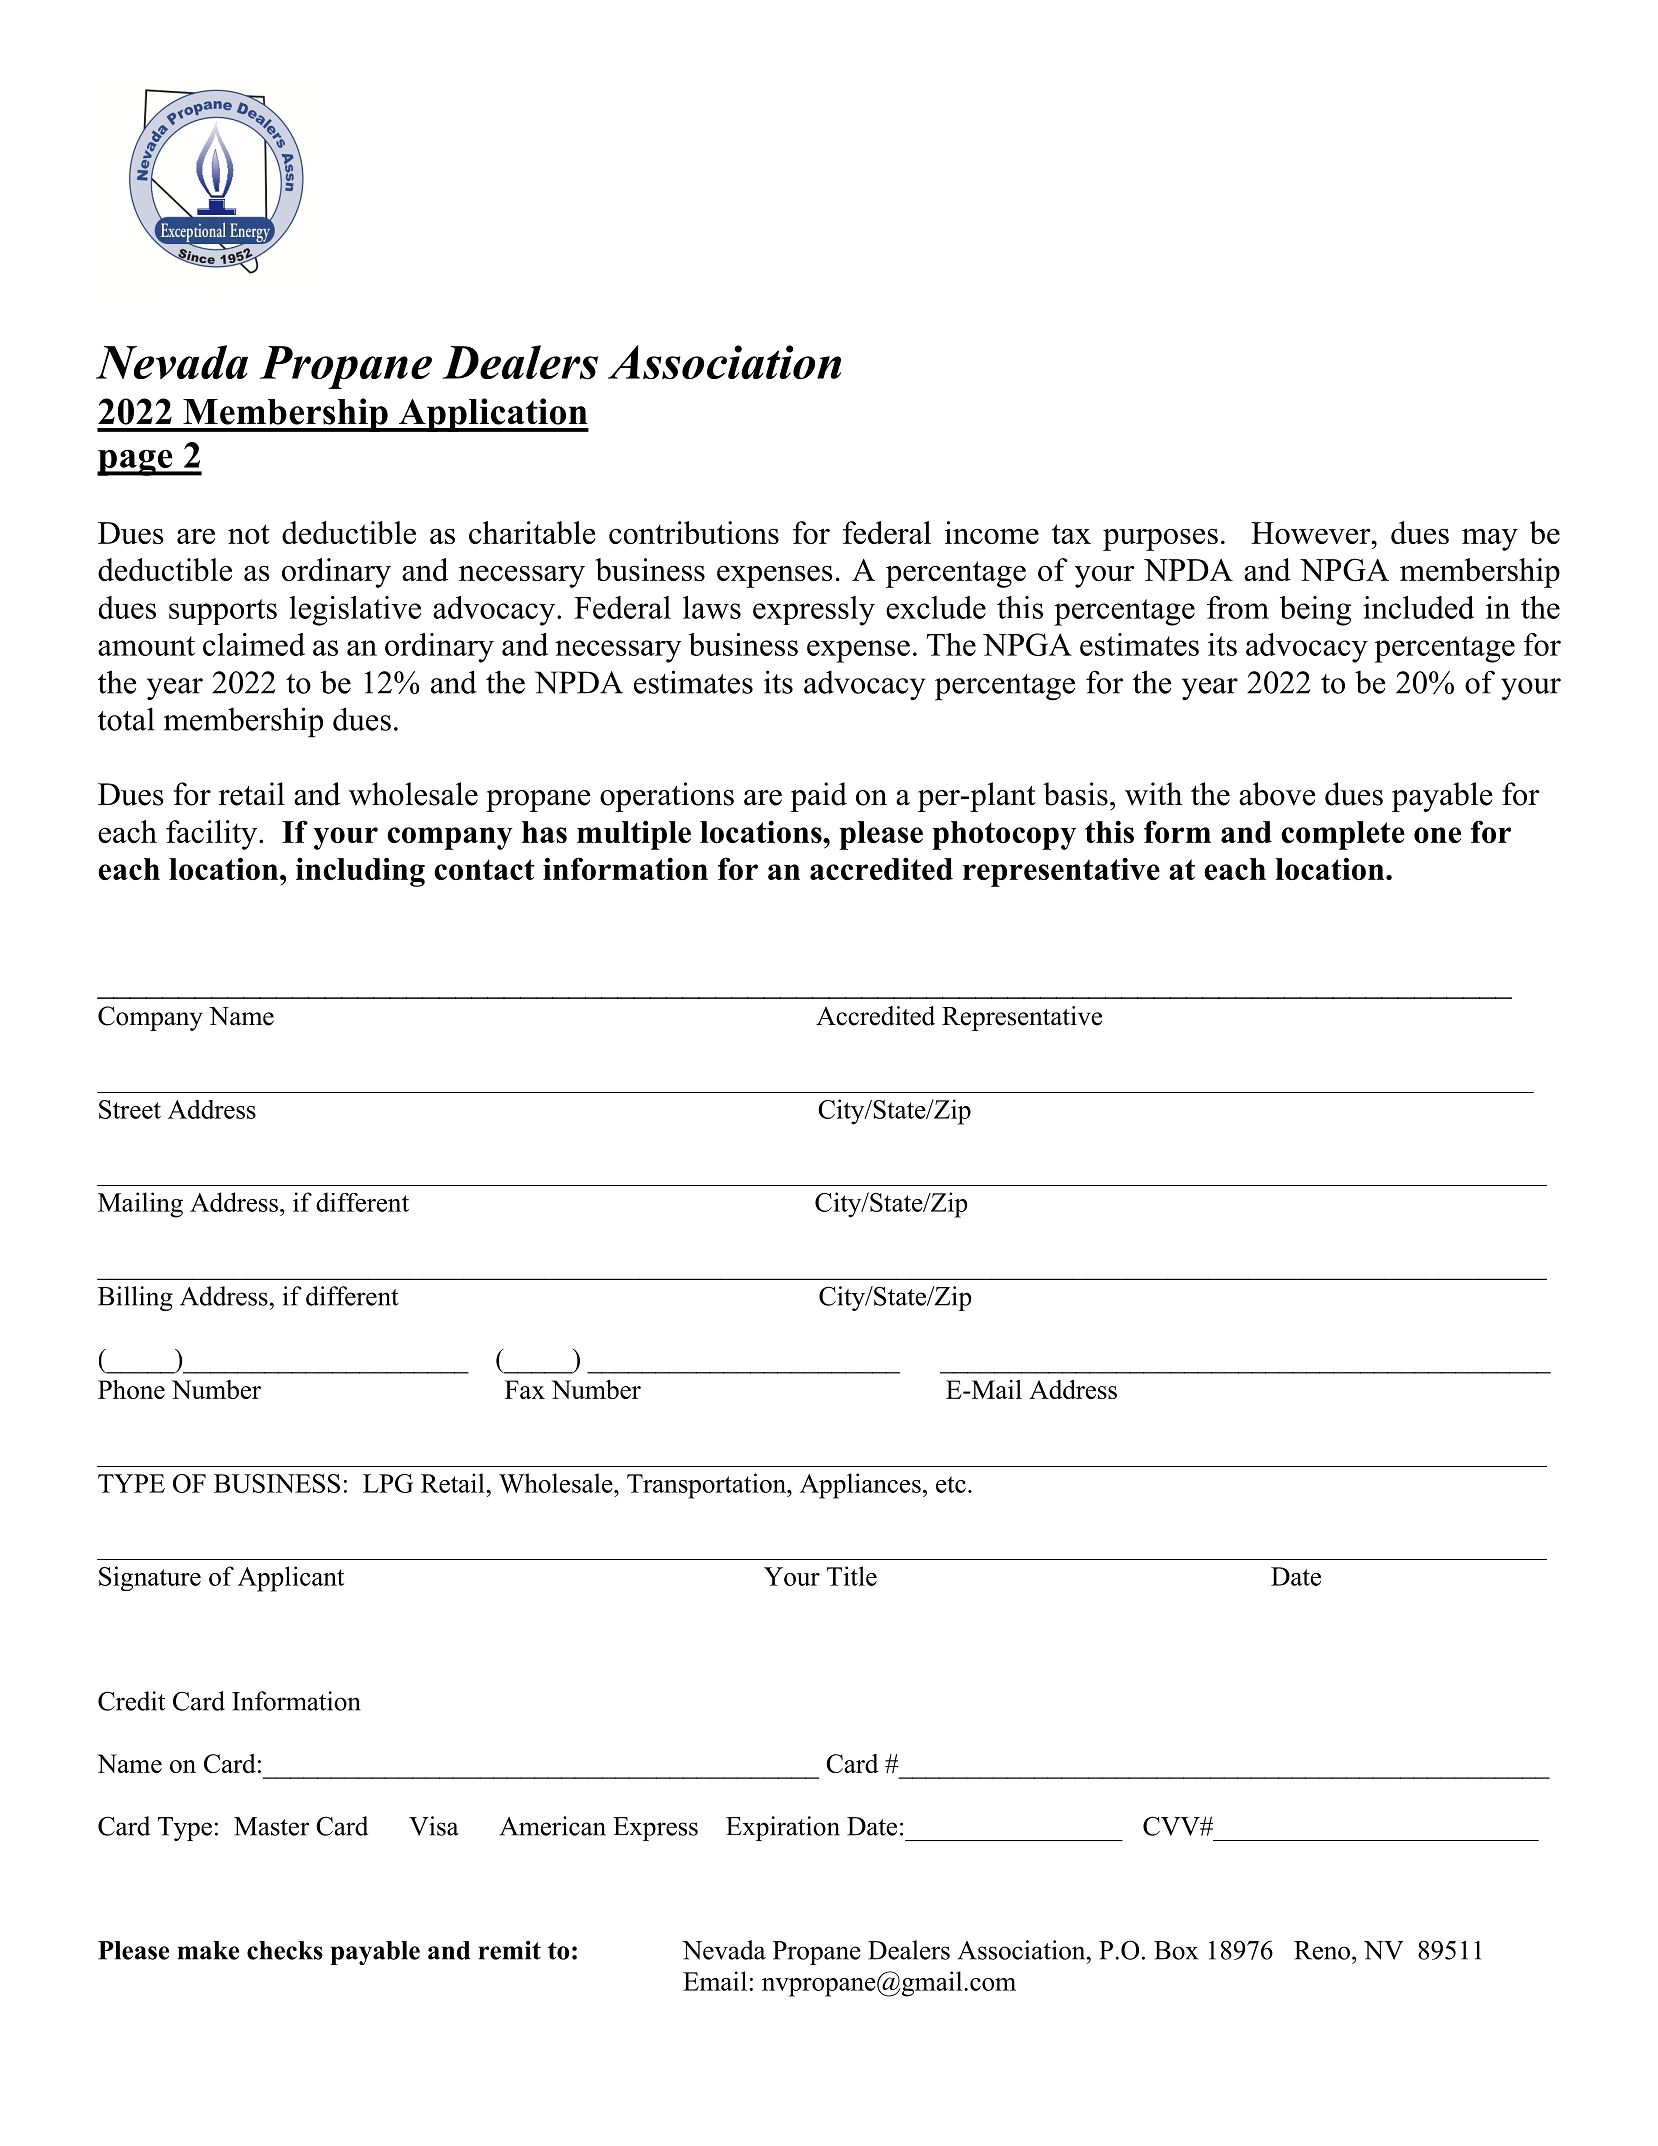  What do you see at coordinates (951, 1484) in the screenshot?
I see `etc` at bounding box center [951, 1484].
